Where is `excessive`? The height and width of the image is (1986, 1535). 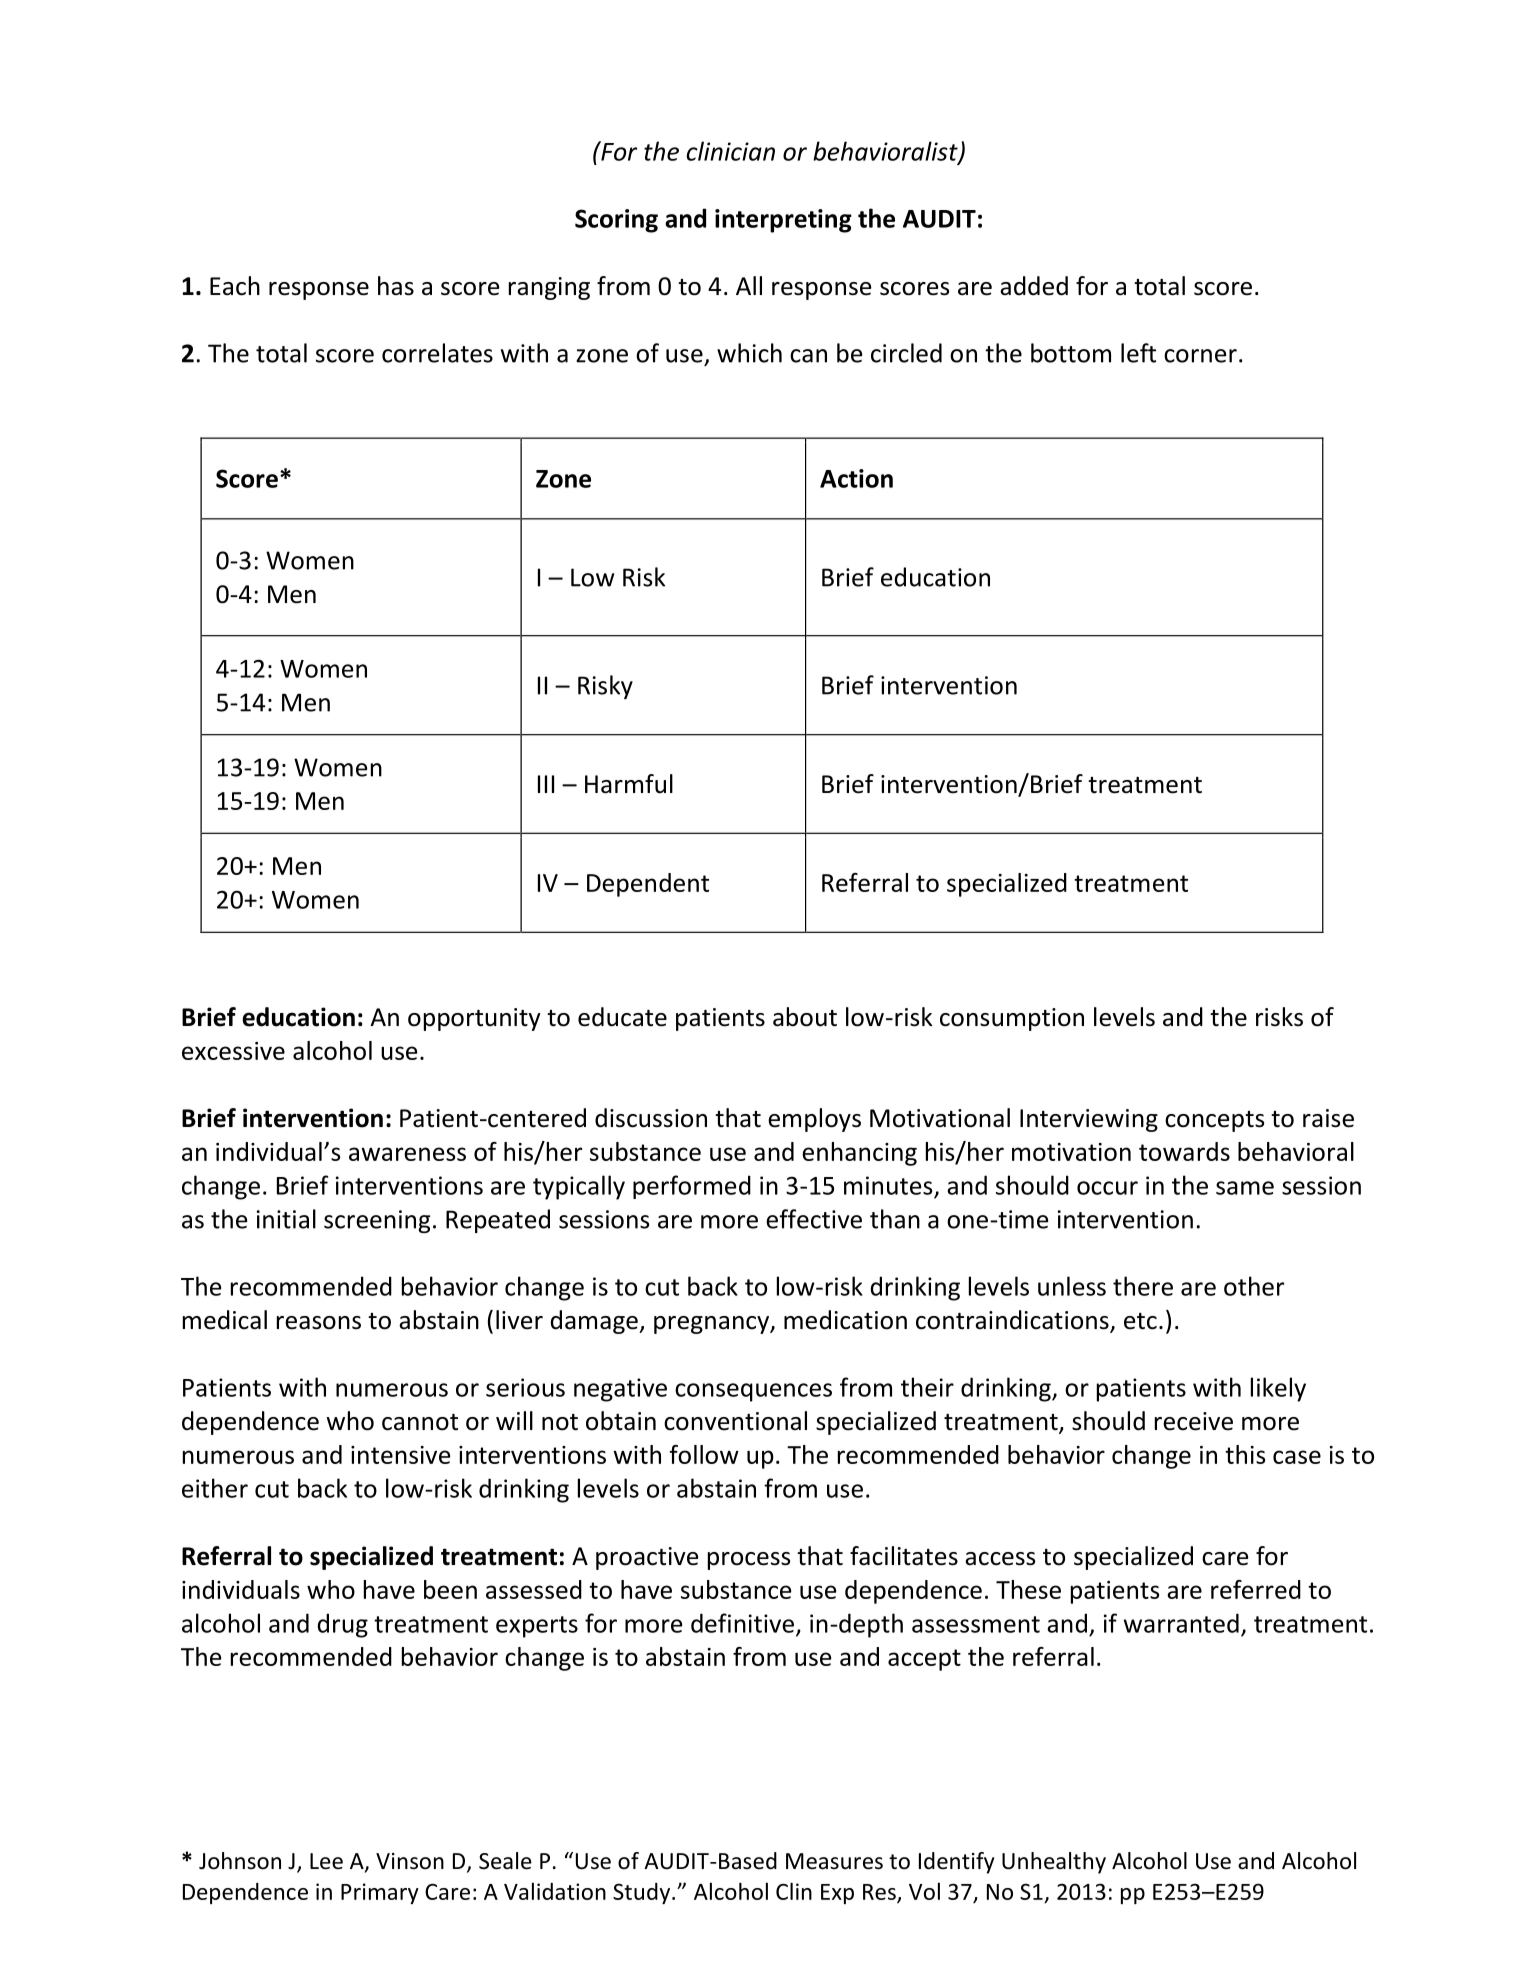
excessive is located at coordinates (233, 1051).
